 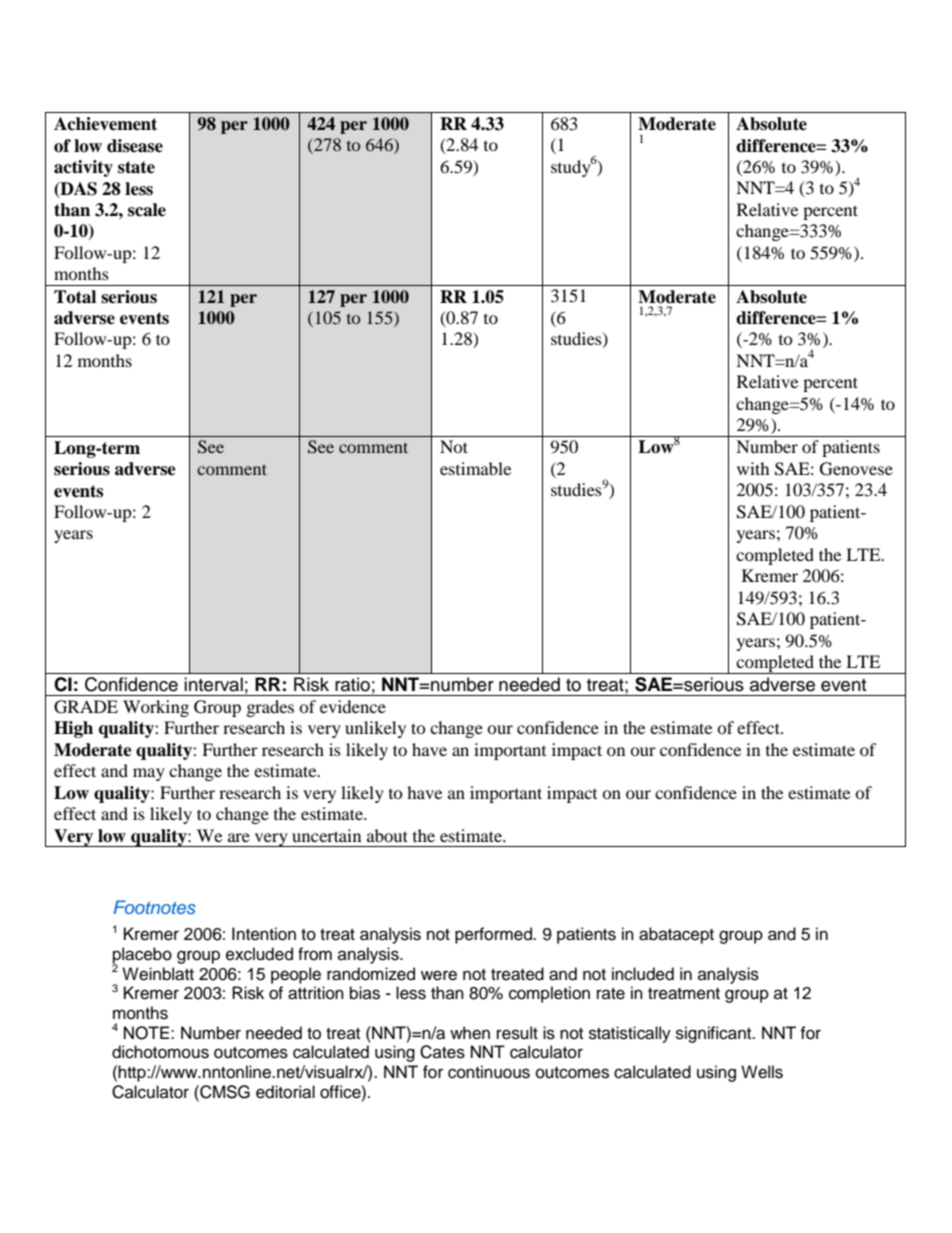 I want to click on with, so click(x=753, y=468).
